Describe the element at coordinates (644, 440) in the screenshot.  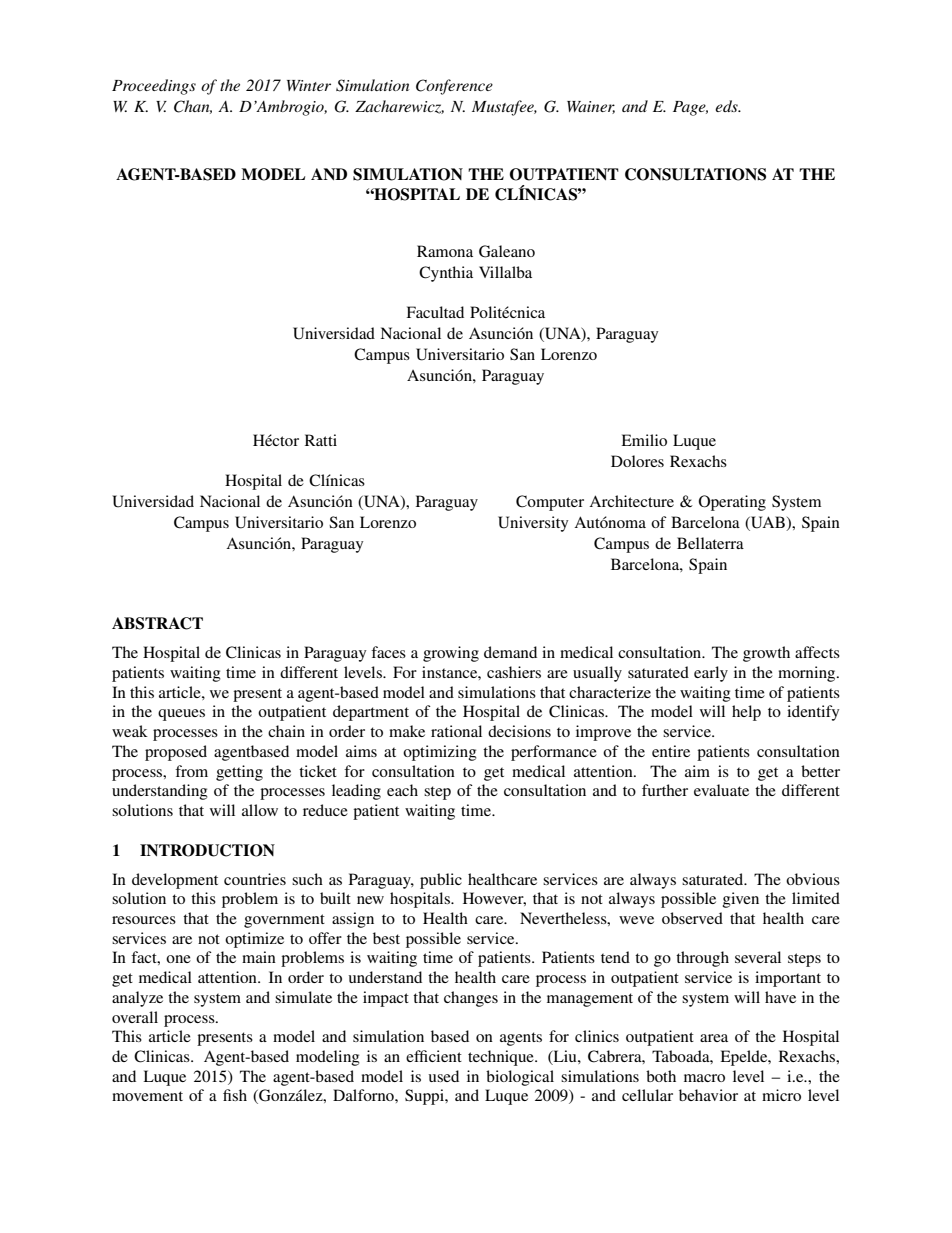
I see `Emilio` at that location.
